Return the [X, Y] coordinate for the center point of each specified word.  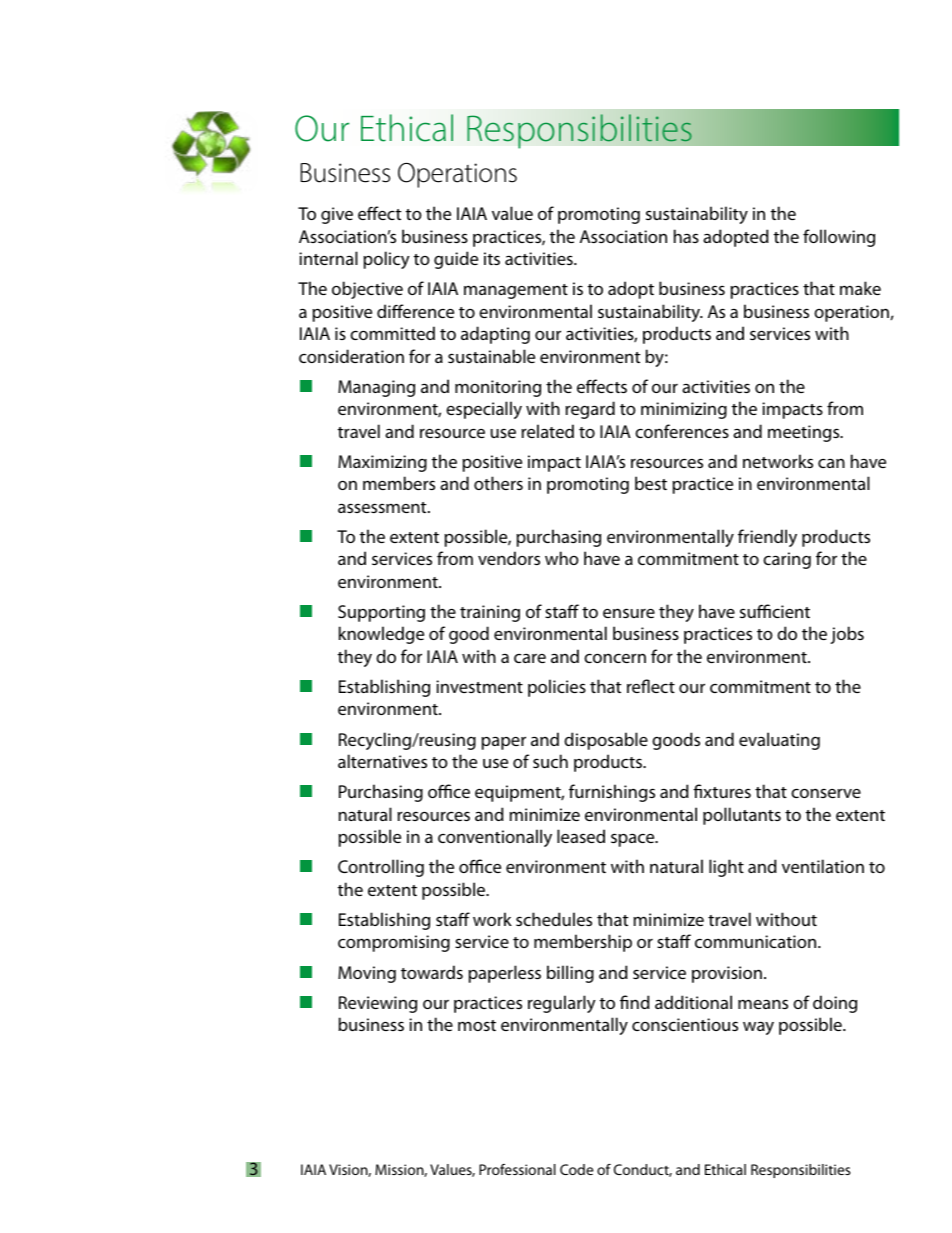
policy [387, 260]
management [516, 291]
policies [557, 688]
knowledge [381, 635]
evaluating [779, 741]
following [839, 238]
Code [576, 1169]
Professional [517, 1169]
